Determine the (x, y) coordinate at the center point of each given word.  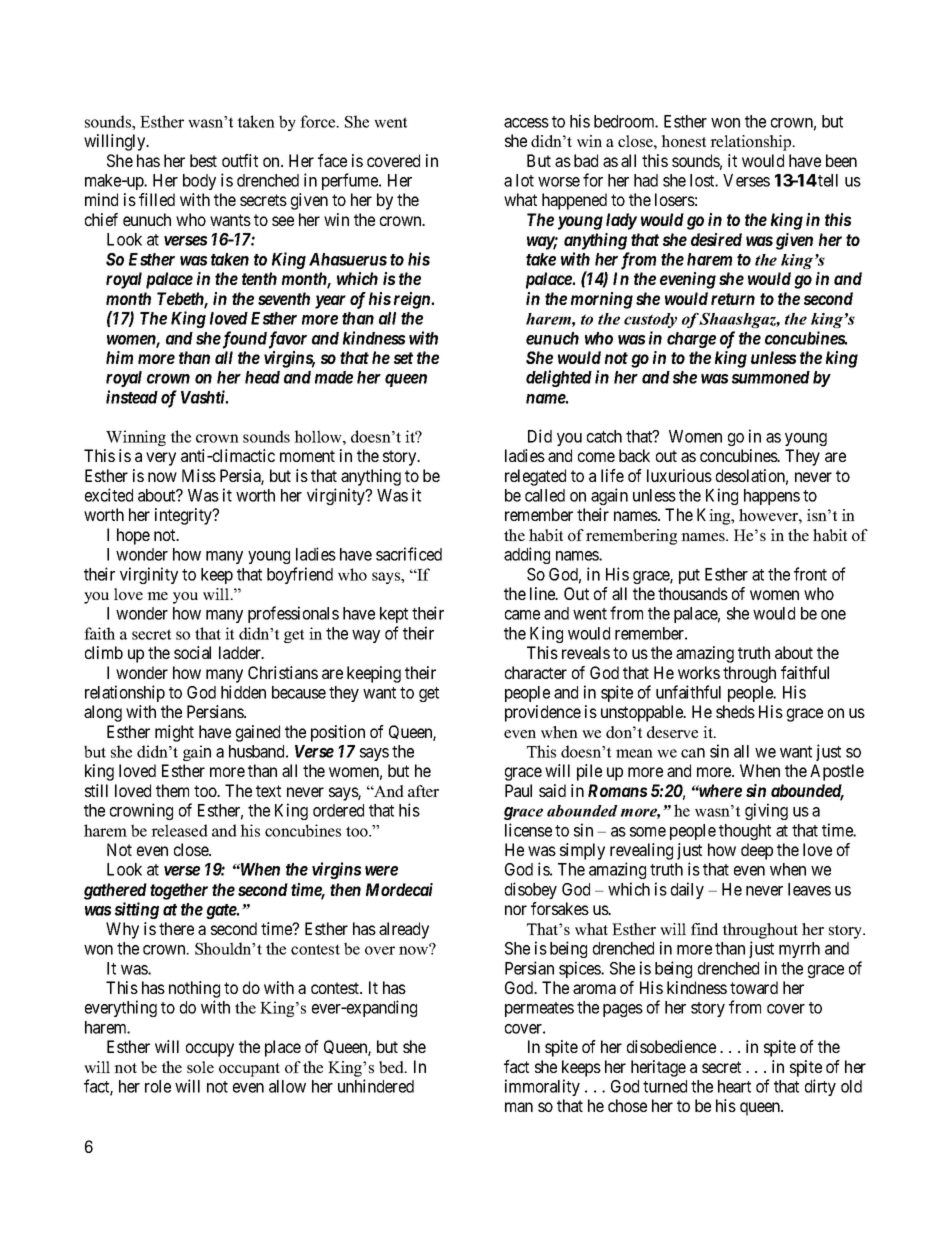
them (172, 790)
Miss (199, 475)
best (203, 160)
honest (683, 141)
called (545, 495)
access (526, 123)
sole (200, 1067)
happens (772, 497)
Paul (518, 790)
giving (766, 811)
